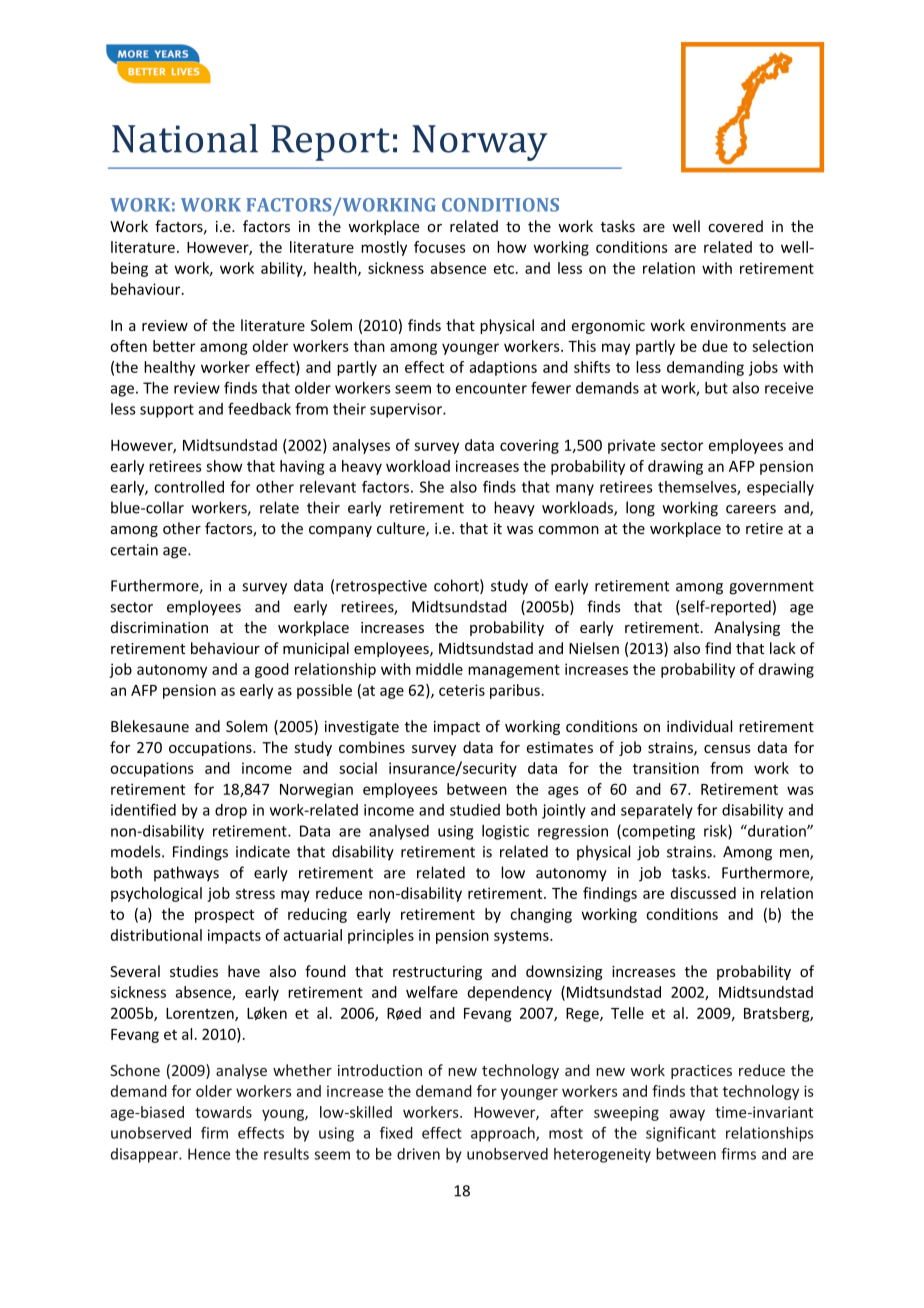 The width and height of the document is (924, 1308). I want to click on covered, so click(735, 226).
